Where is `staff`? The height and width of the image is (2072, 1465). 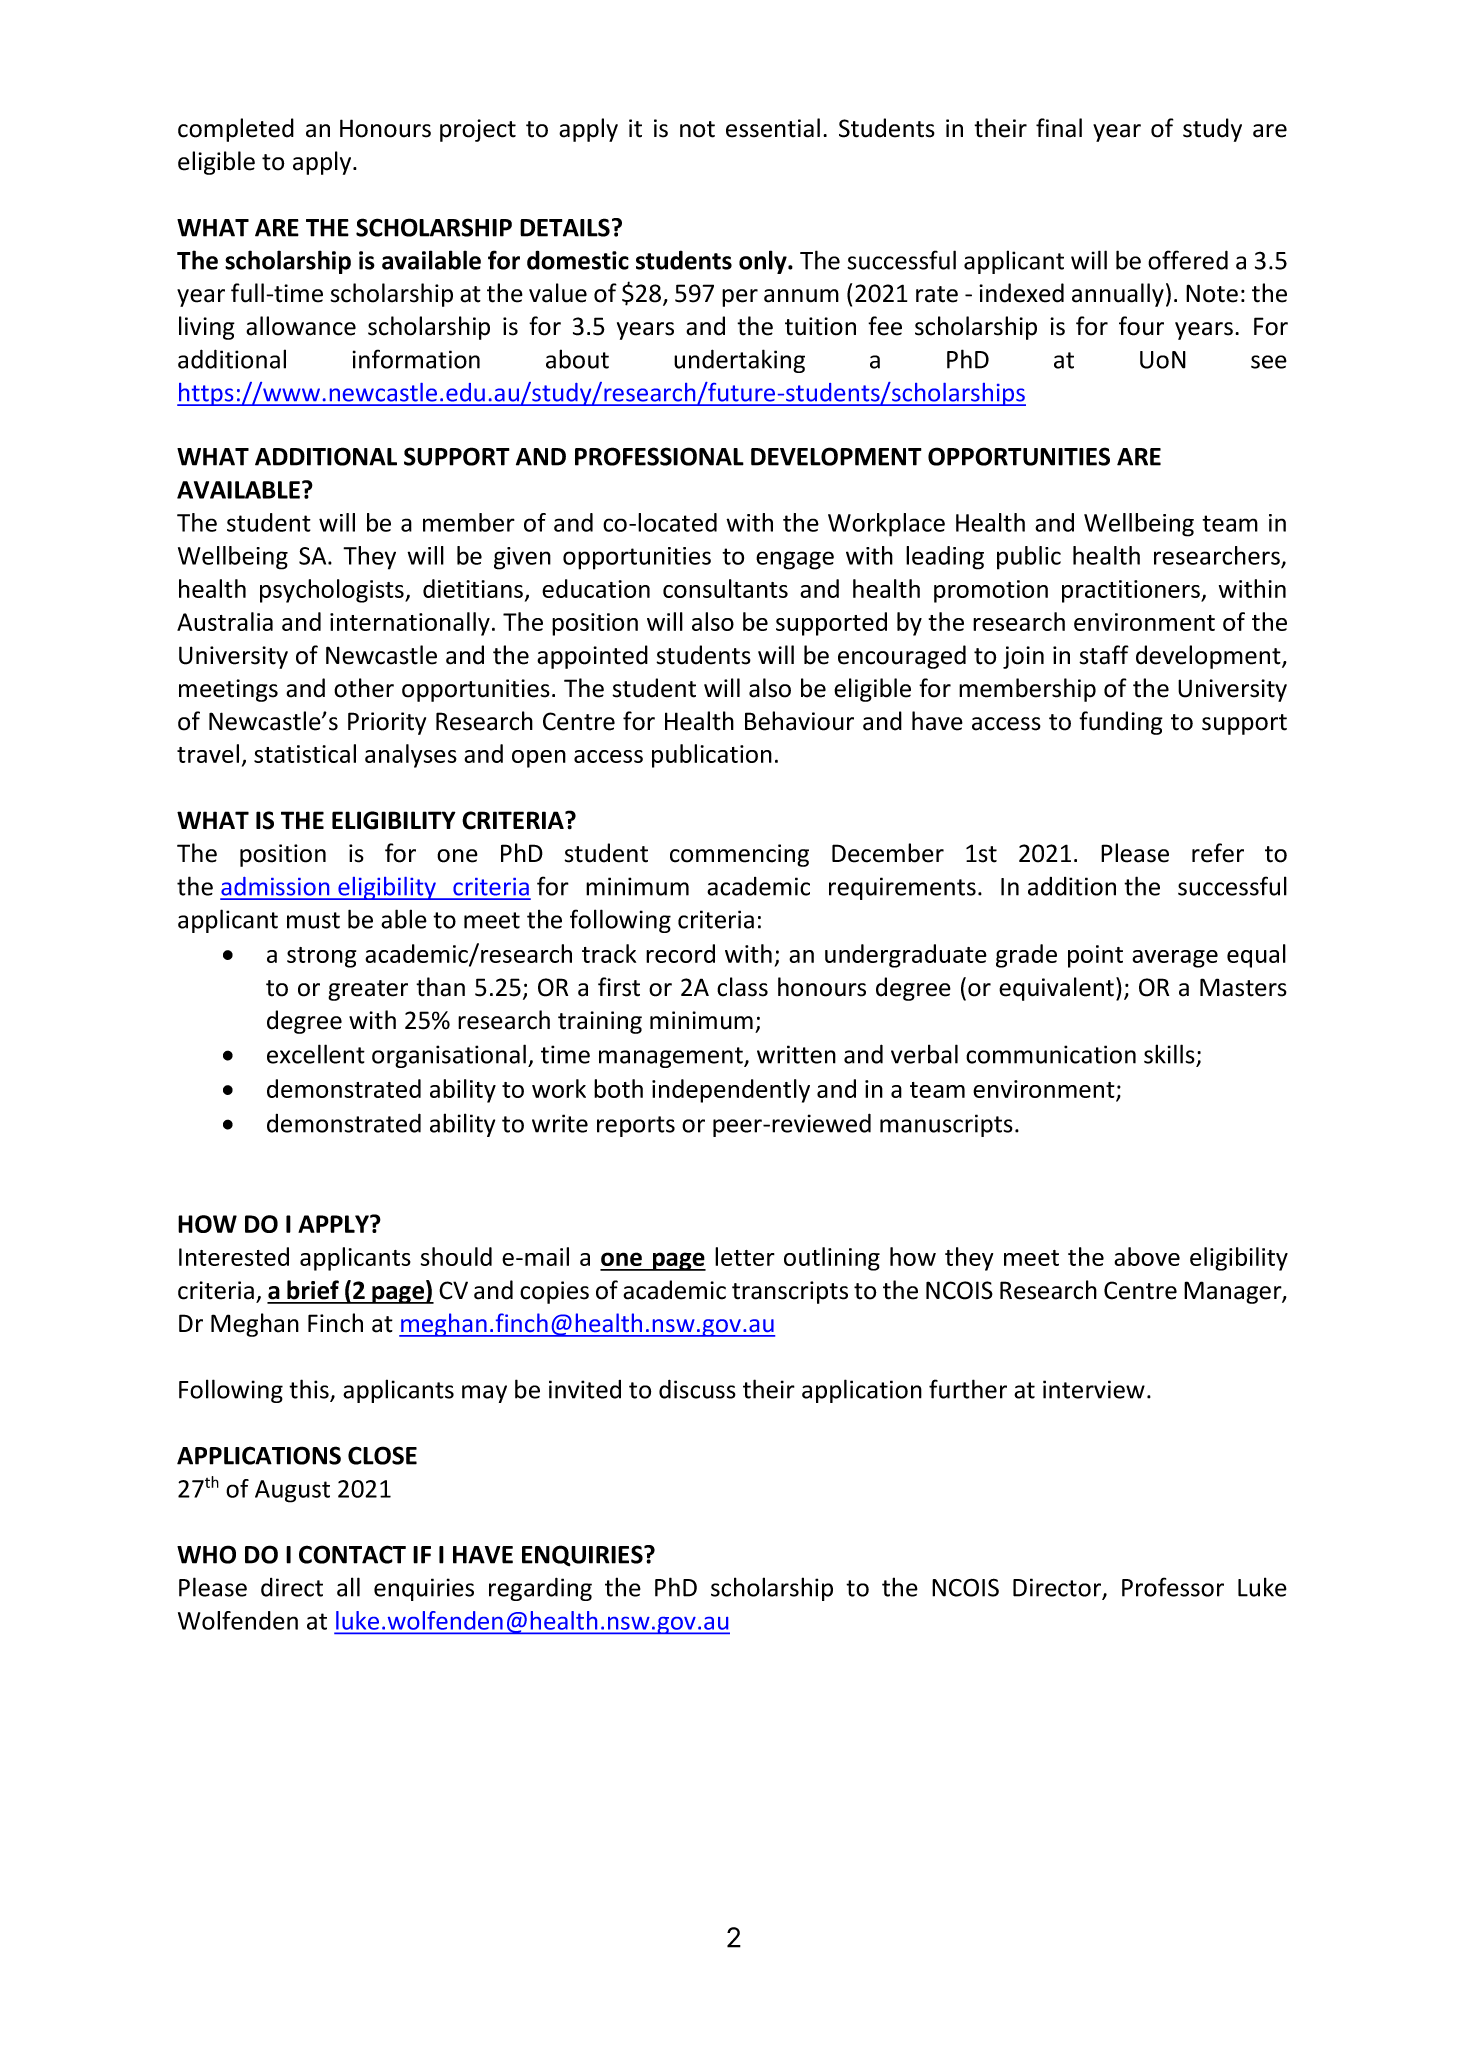 staff is located at coordinates (1104, 655).
